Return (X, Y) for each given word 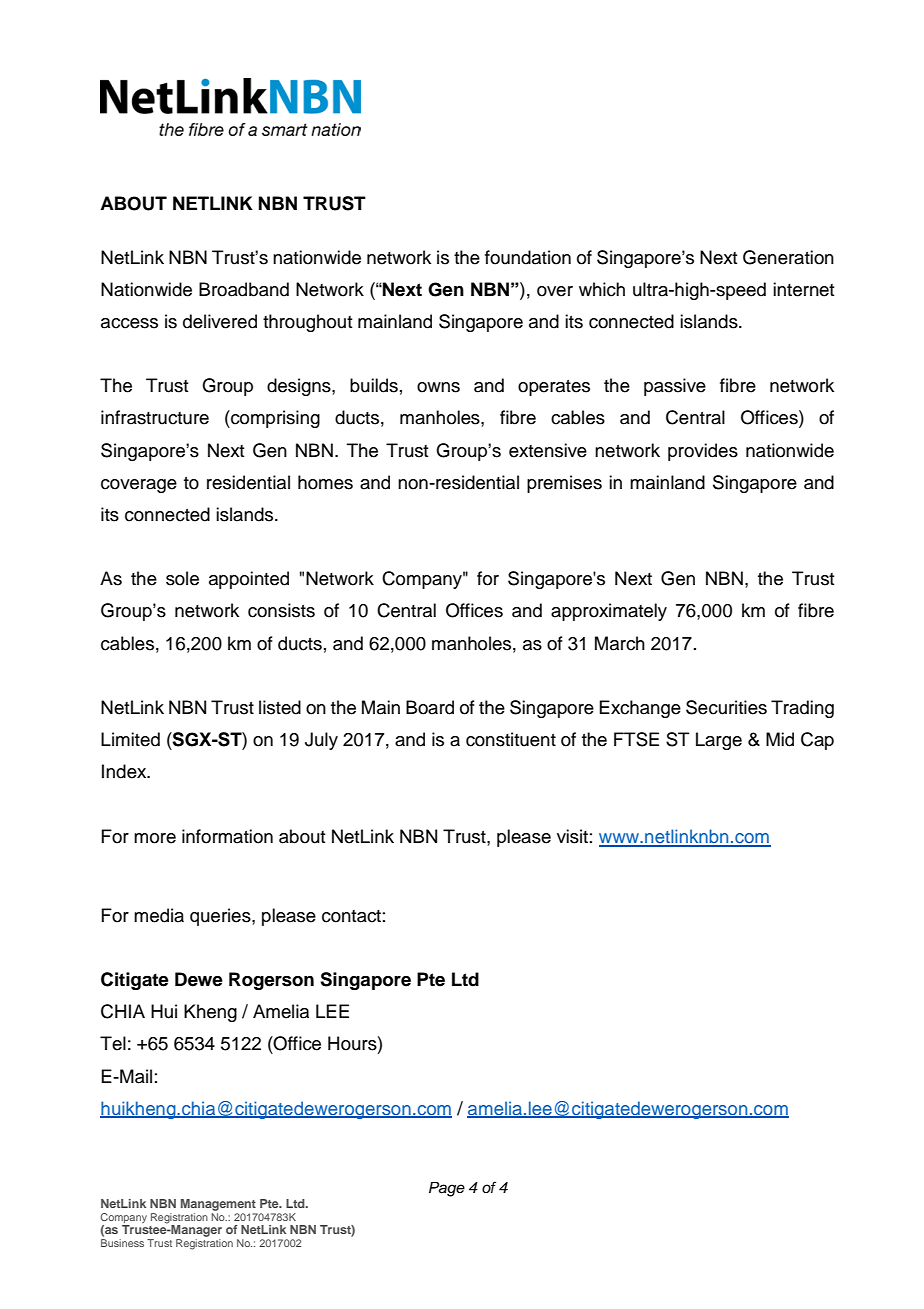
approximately (609, 612)
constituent (511, 739)
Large (719, 741)
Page (447, 1189)
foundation (528, 257)
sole (182, 578)
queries (221, 917)
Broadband (244, 289)
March (620, 643)
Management (218, 1205)
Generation (788, 257)
